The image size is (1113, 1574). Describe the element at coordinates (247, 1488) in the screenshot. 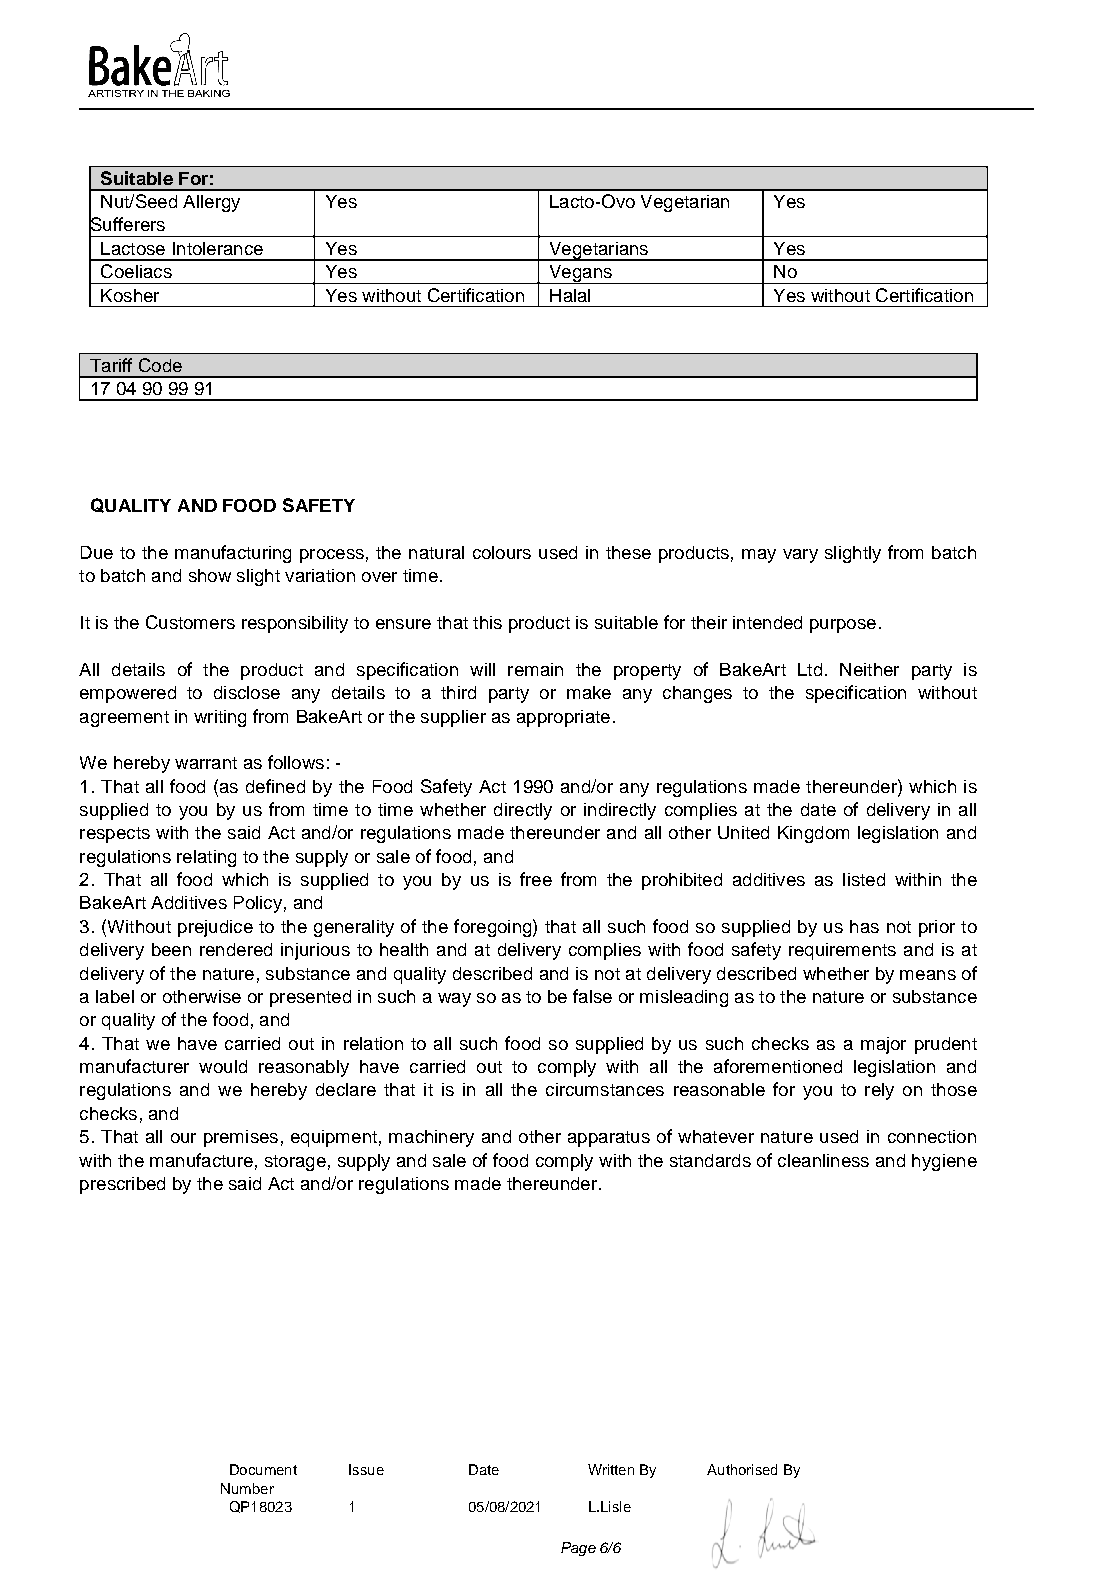

I see `Number` at that location.
